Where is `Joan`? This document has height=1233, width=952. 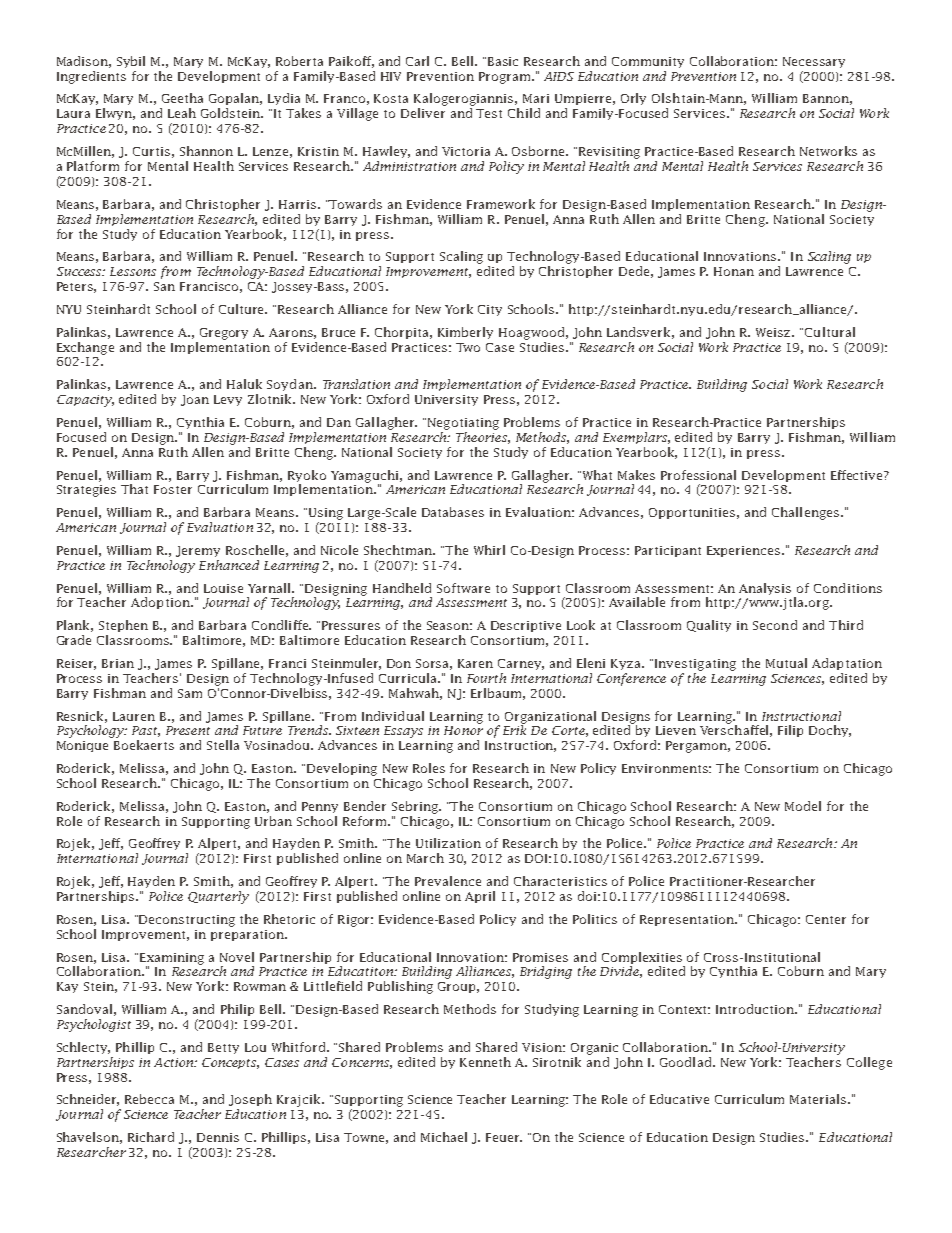 Joan is located at coordinates (195, 400).
